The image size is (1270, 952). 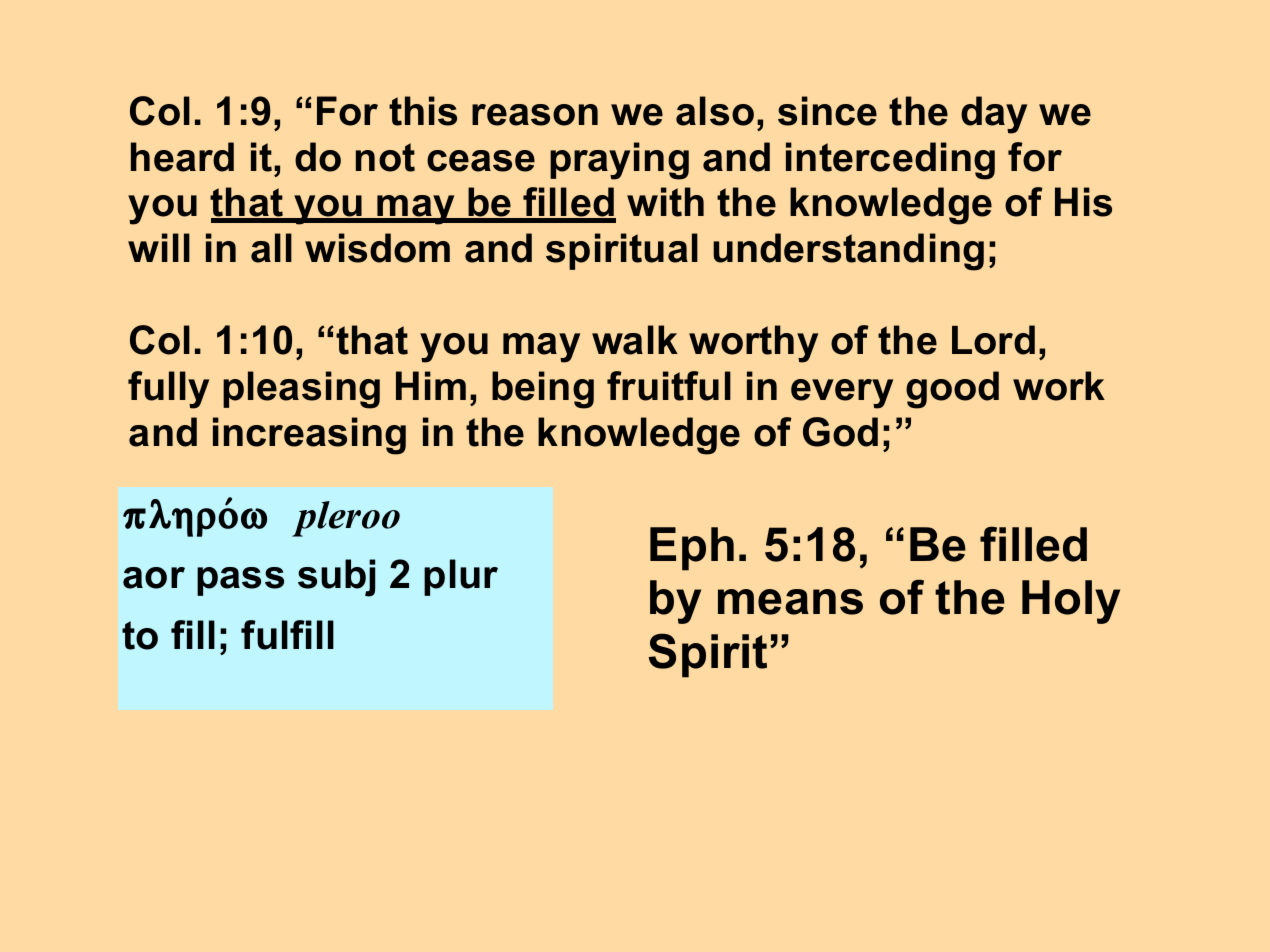 I want to click on good, so click(x=952, y=390).
